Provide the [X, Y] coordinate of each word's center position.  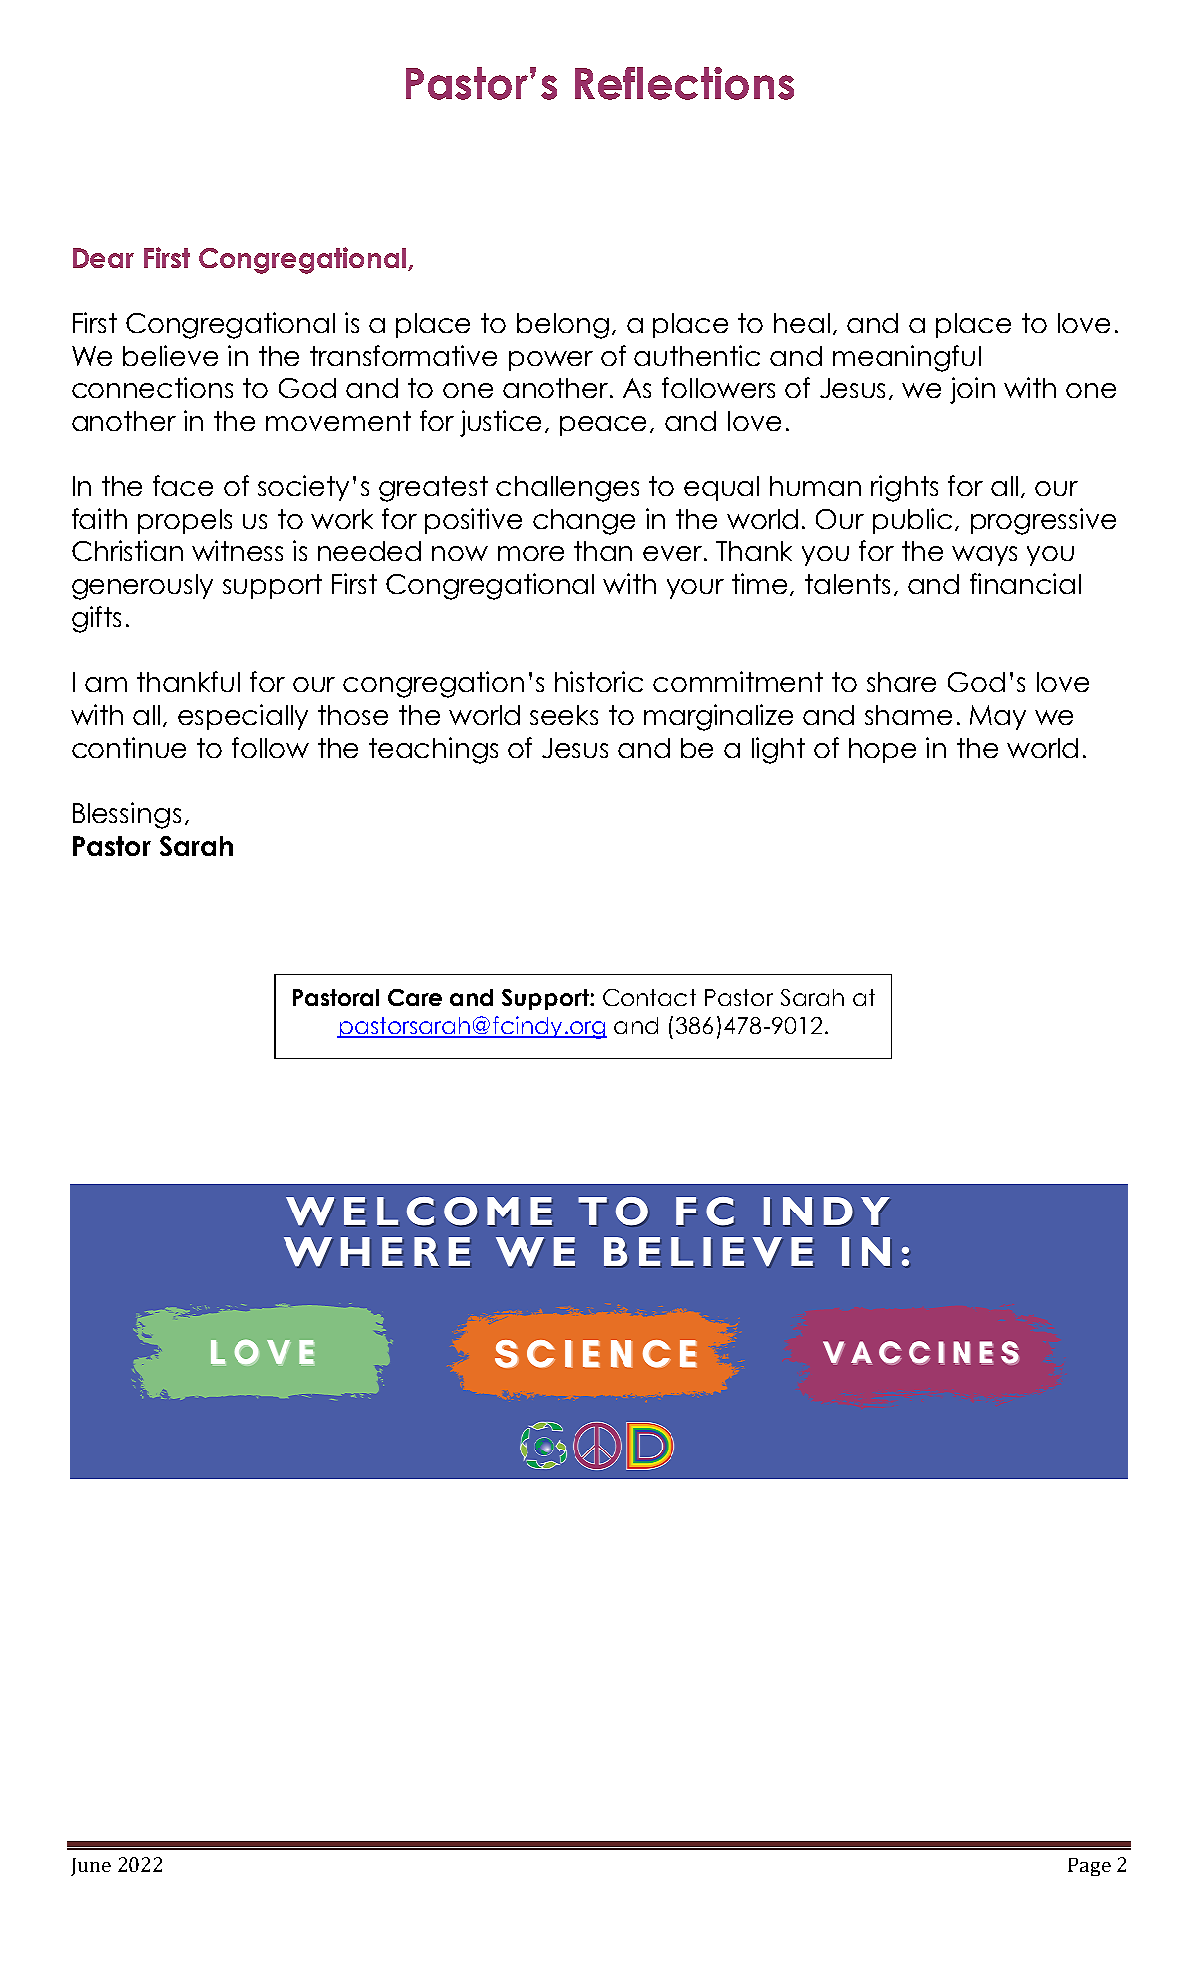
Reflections [684, 83]
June [91, 1867]
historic [599, 681]
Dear [103, 258]
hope [882, 750]
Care [415, 997]
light [778, 750]
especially [243, 717]
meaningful [907, 358]
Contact [649, 997]
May [998, 717]
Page [1089, 1867]
